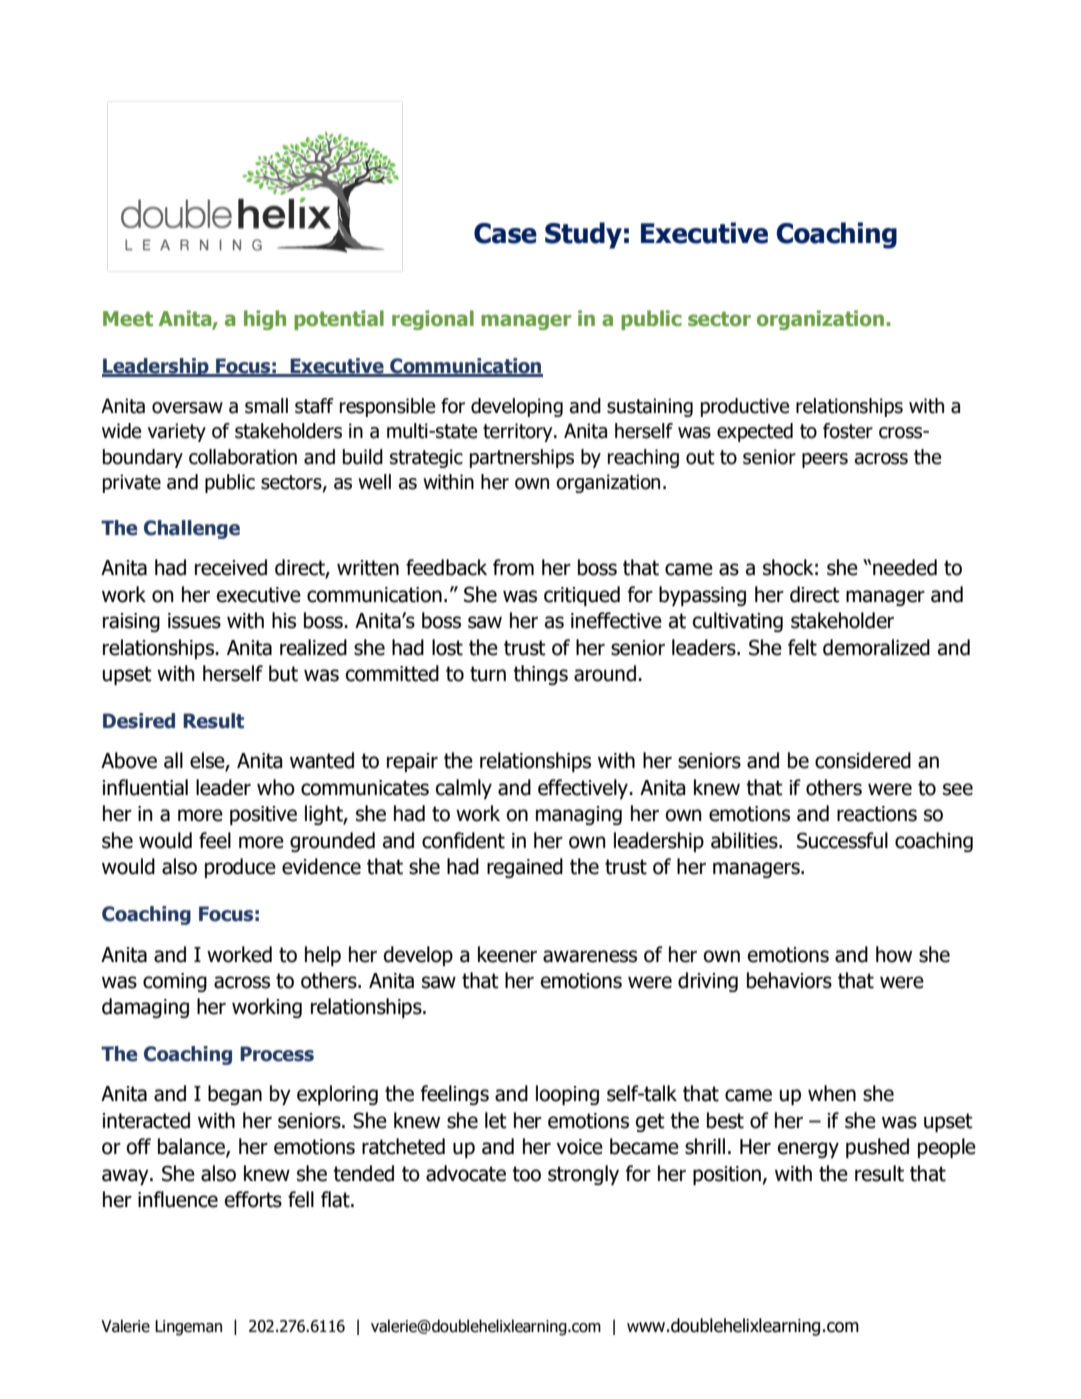  What do you see at coordinates (540, 675) in the screenshot?
I see `things` at bounding box center [540, 675].
